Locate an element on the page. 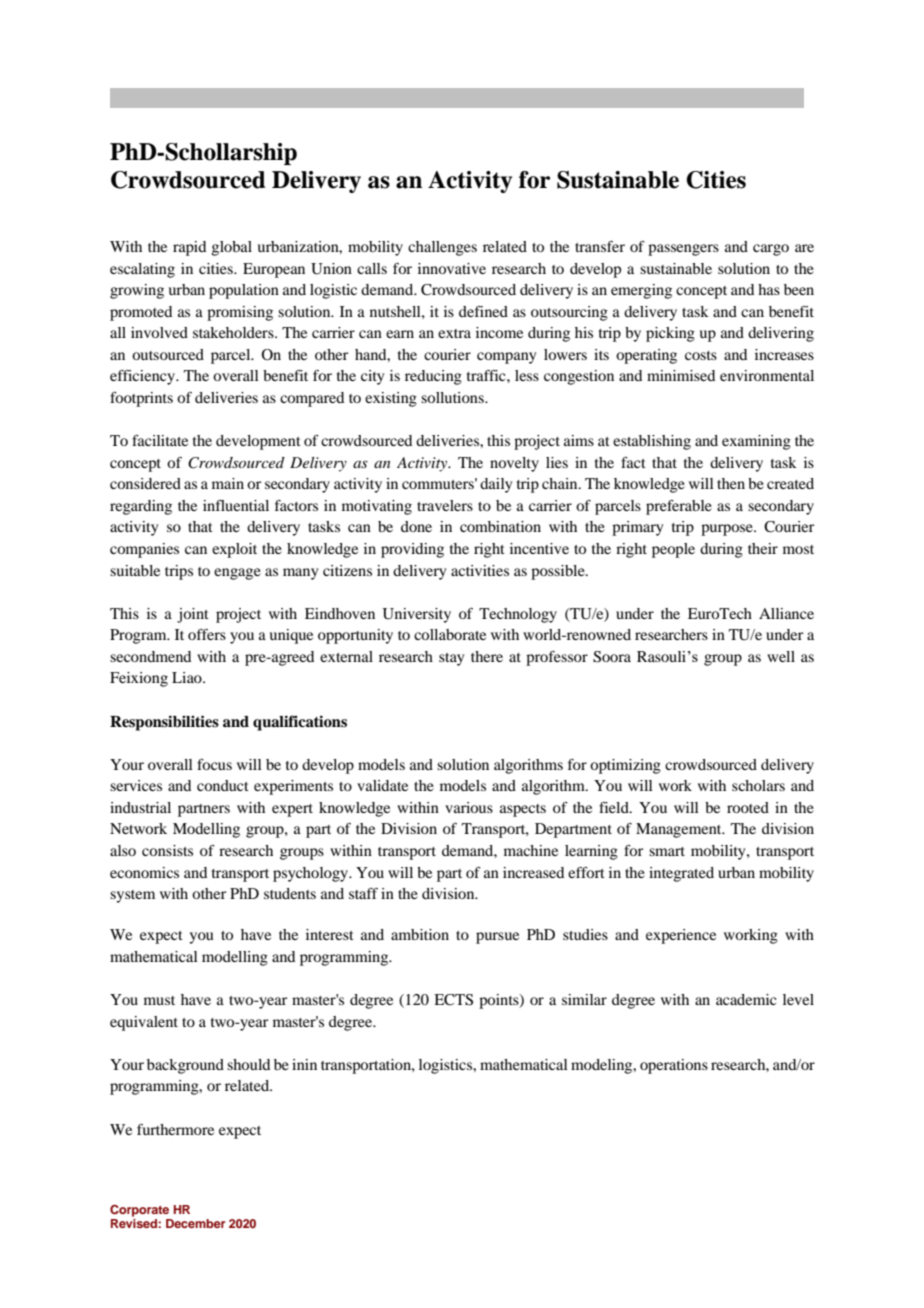 The height and width of the image is (1308, 924). economics is located at coordinates (144, 872).
